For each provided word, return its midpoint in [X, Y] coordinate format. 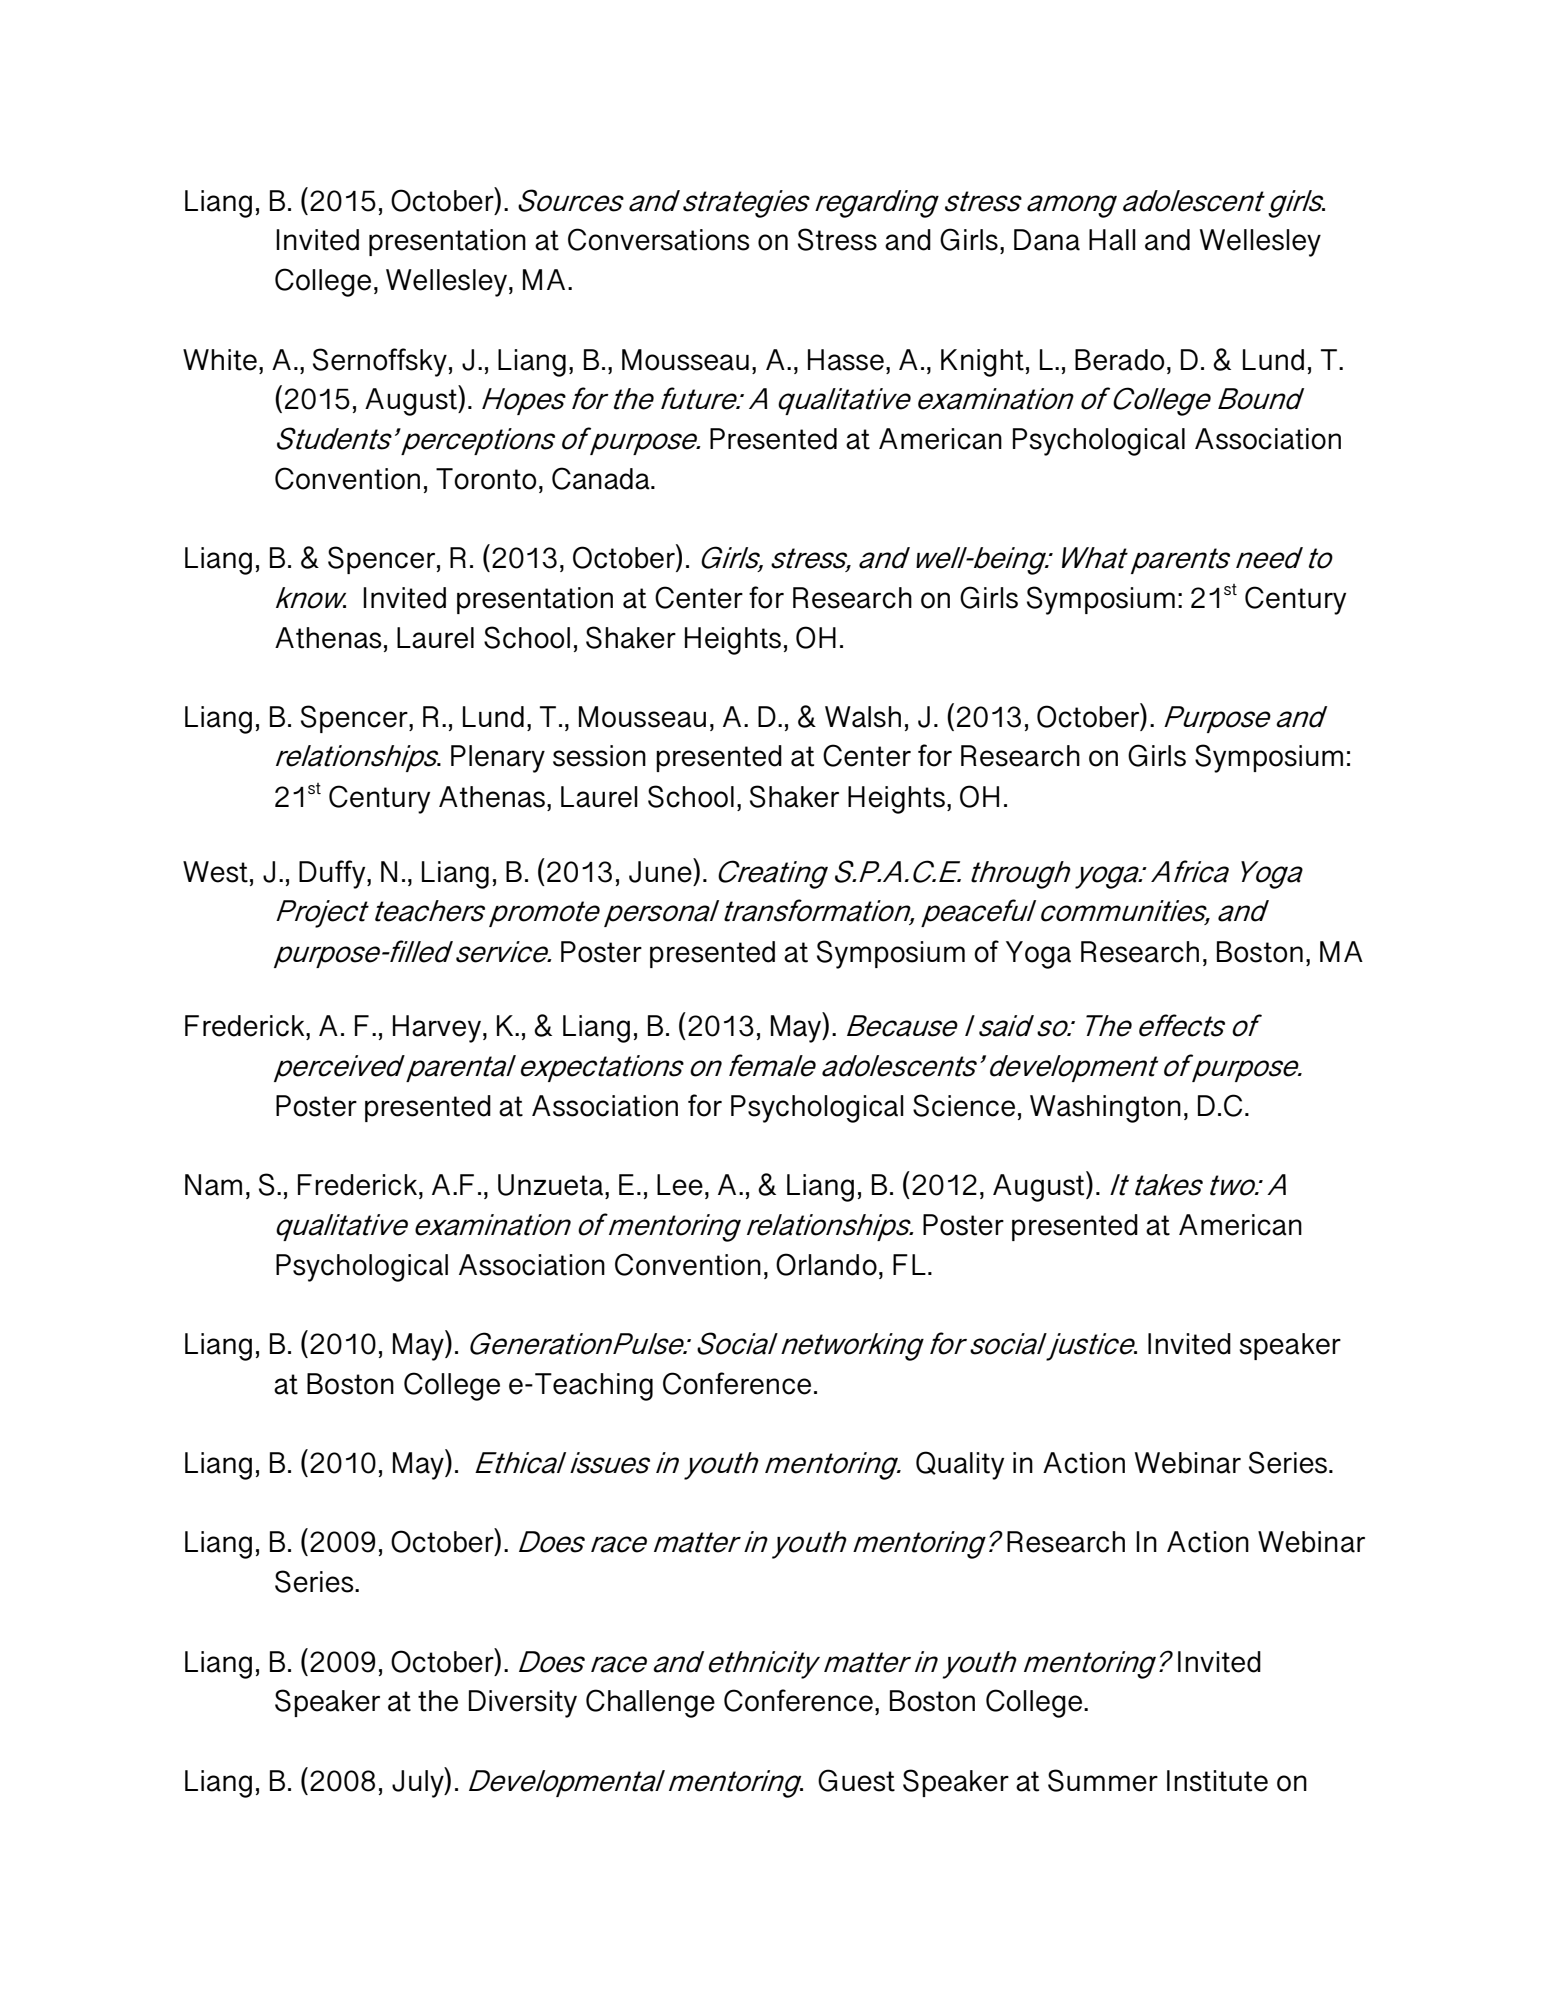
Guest [856, 1780]
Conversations [659, 239]
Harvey [437, 1029]
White [220, 360]
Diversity [523, 1704]
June [661, 870]
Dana [1047, 240]
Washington [1105, 1109]
